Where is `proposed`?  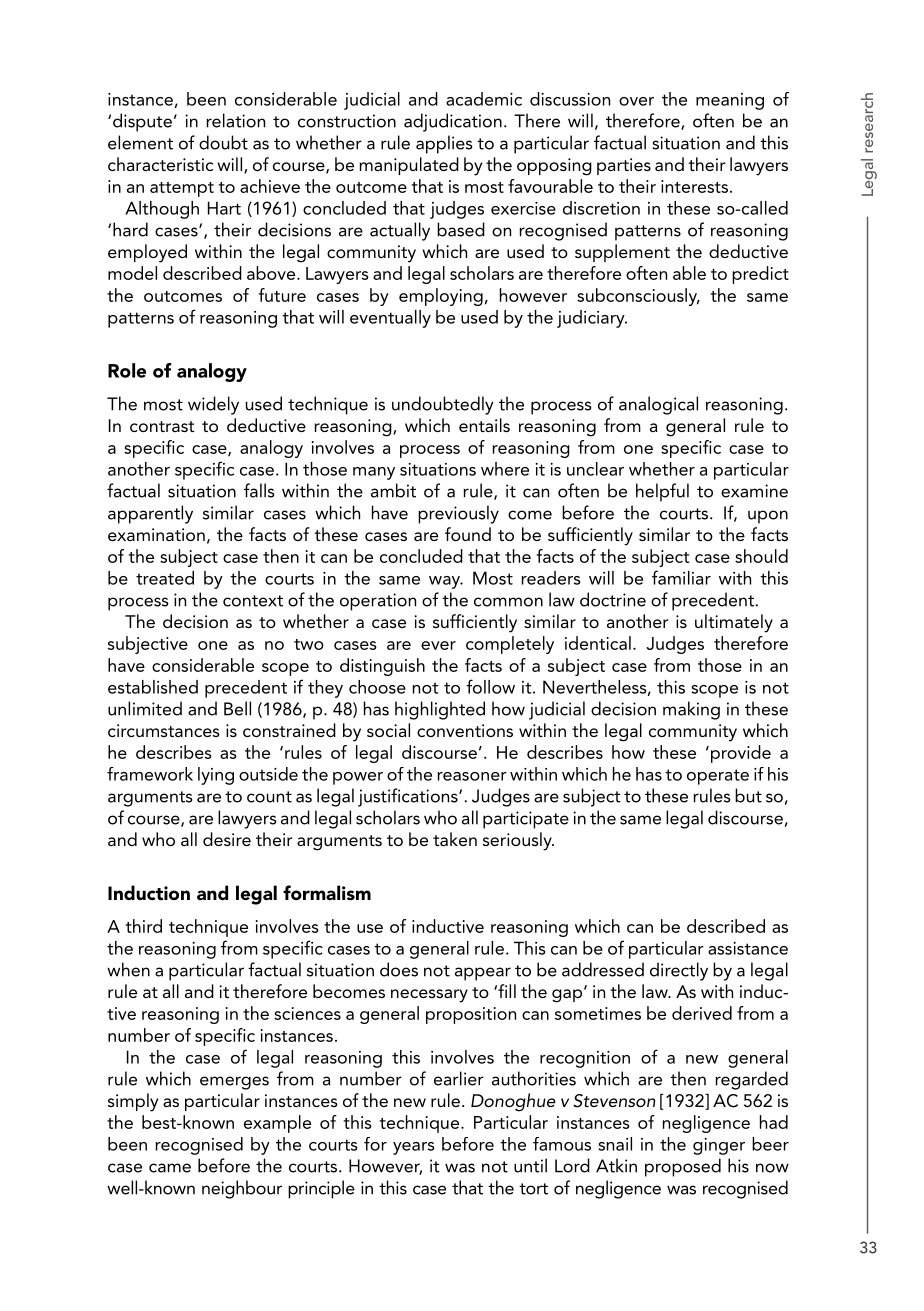
proposed is located at coordinates (683, 1167).
